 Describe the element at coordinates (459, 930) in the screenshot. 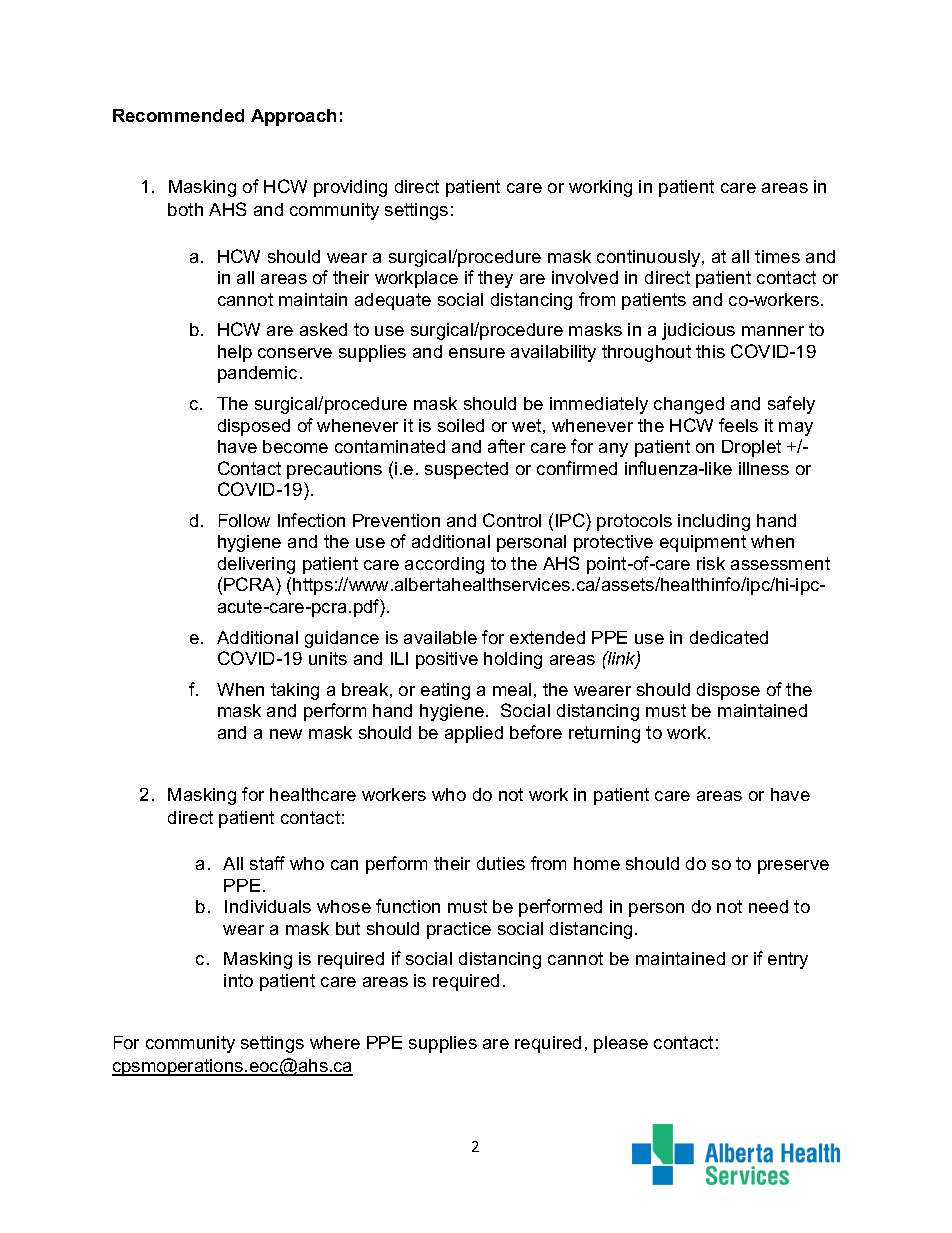

I see `practice` at that location.
